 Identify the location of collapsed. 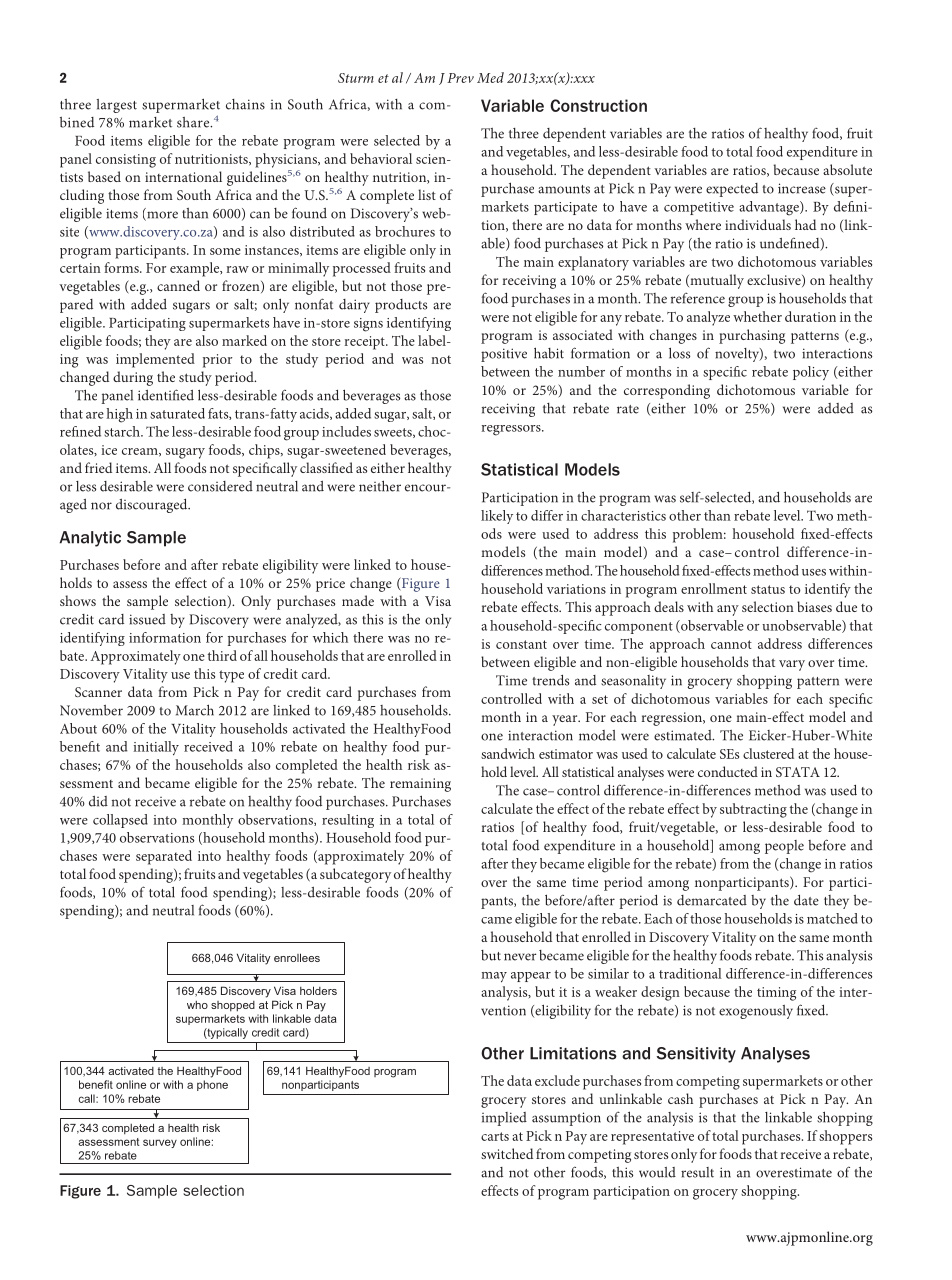
(120, 821).
